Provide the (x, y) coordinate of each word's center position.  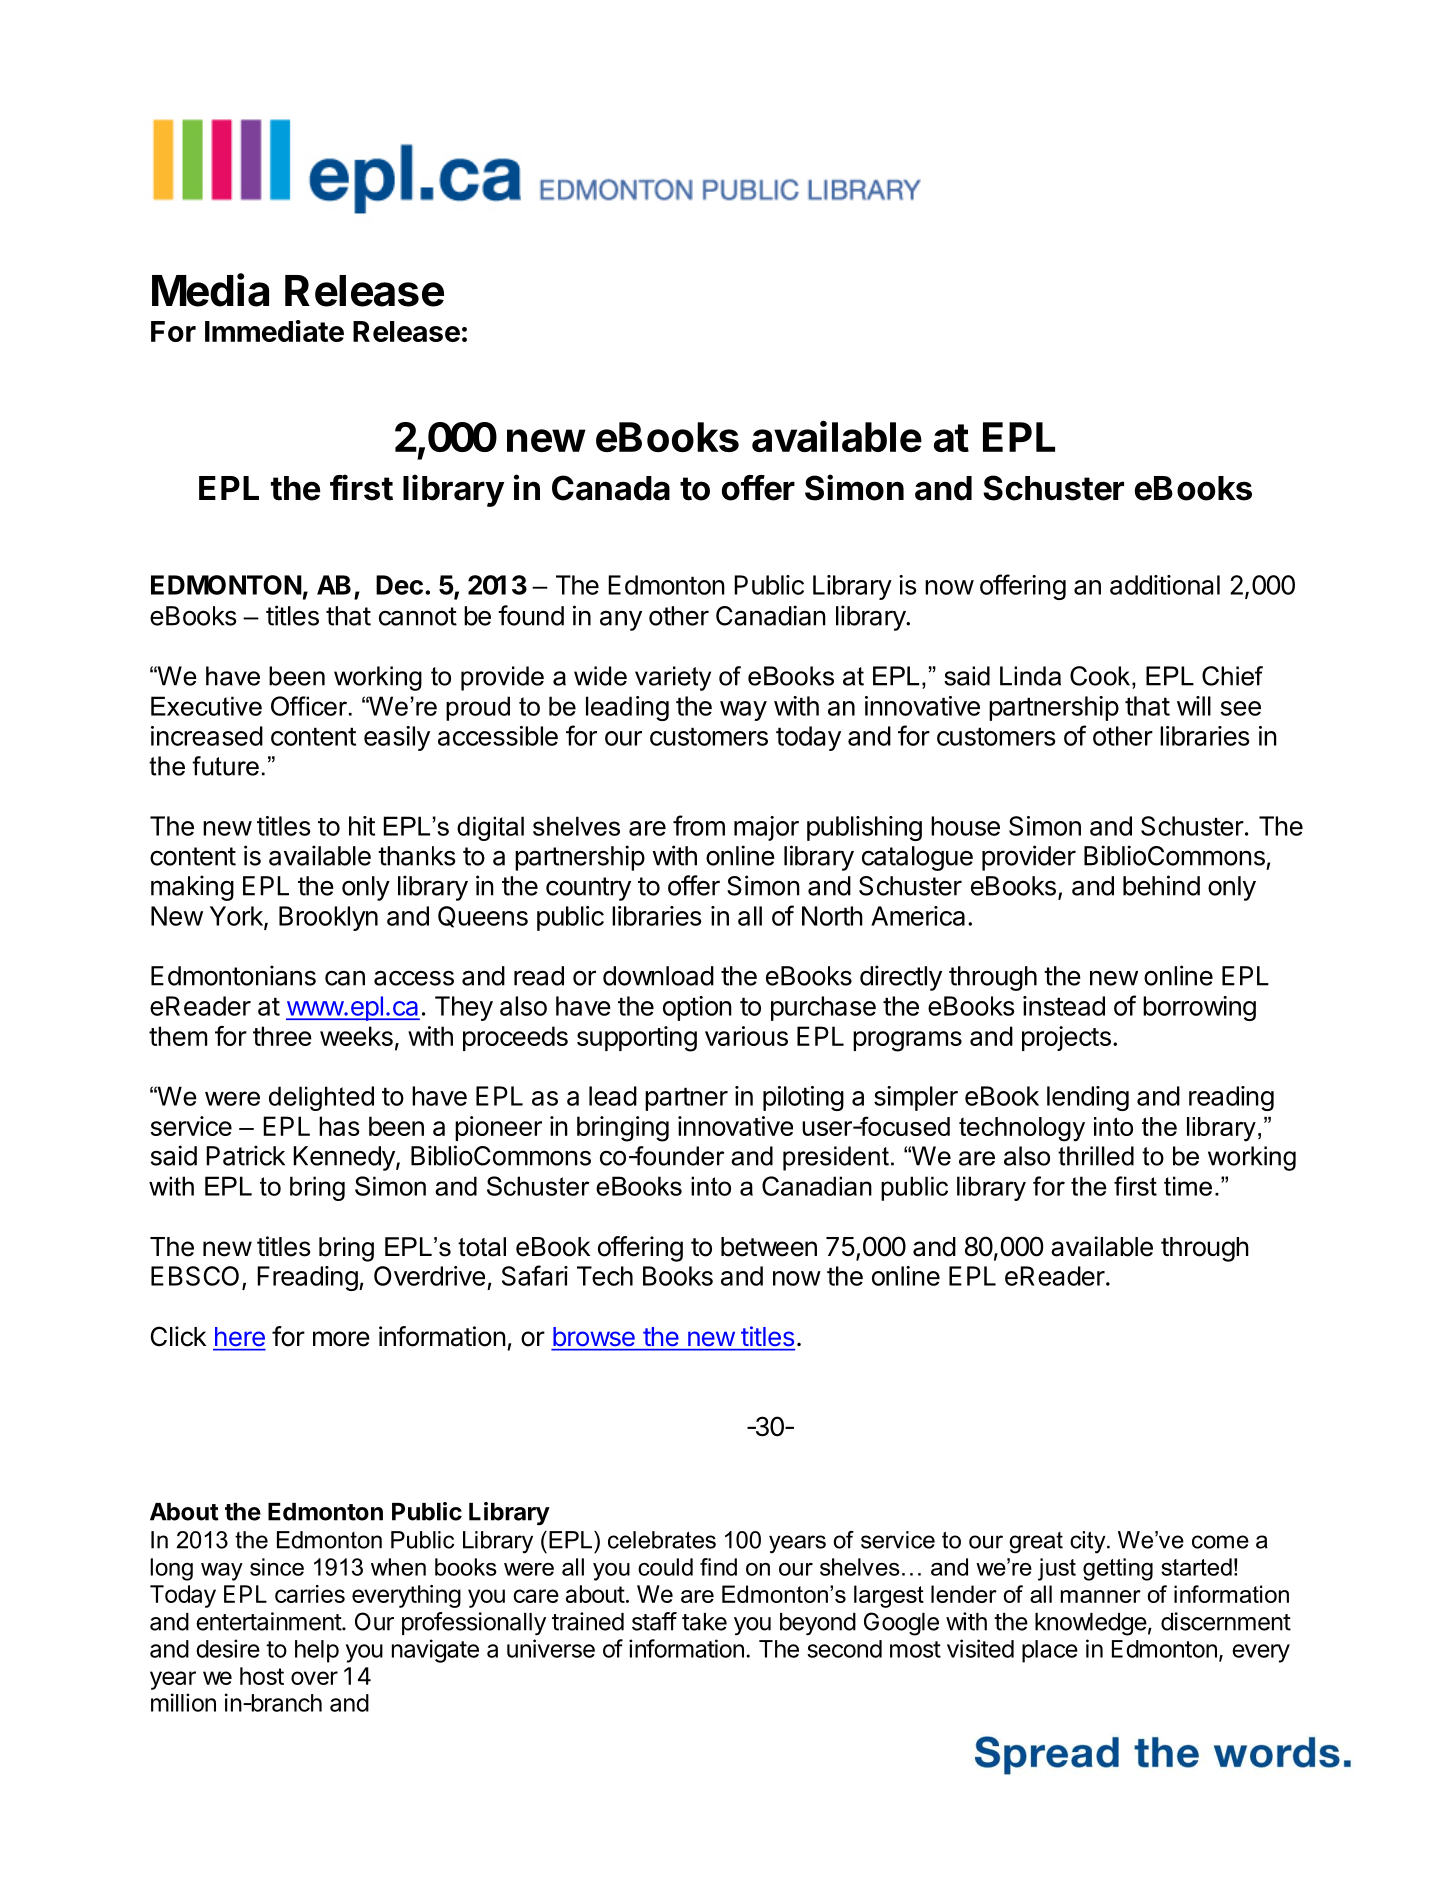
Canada (611, 488)
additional (1165, 585)
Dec (399, 585)
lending (1088, 1098)
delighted (321, 1098)
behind (1161, 885)
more (341, 1339)
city (1089, 1542)
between (769, 1247)
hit (362, 826)
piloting (803, 1098)
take (704, 1622)
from (699, 825)
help (317, 1651)
